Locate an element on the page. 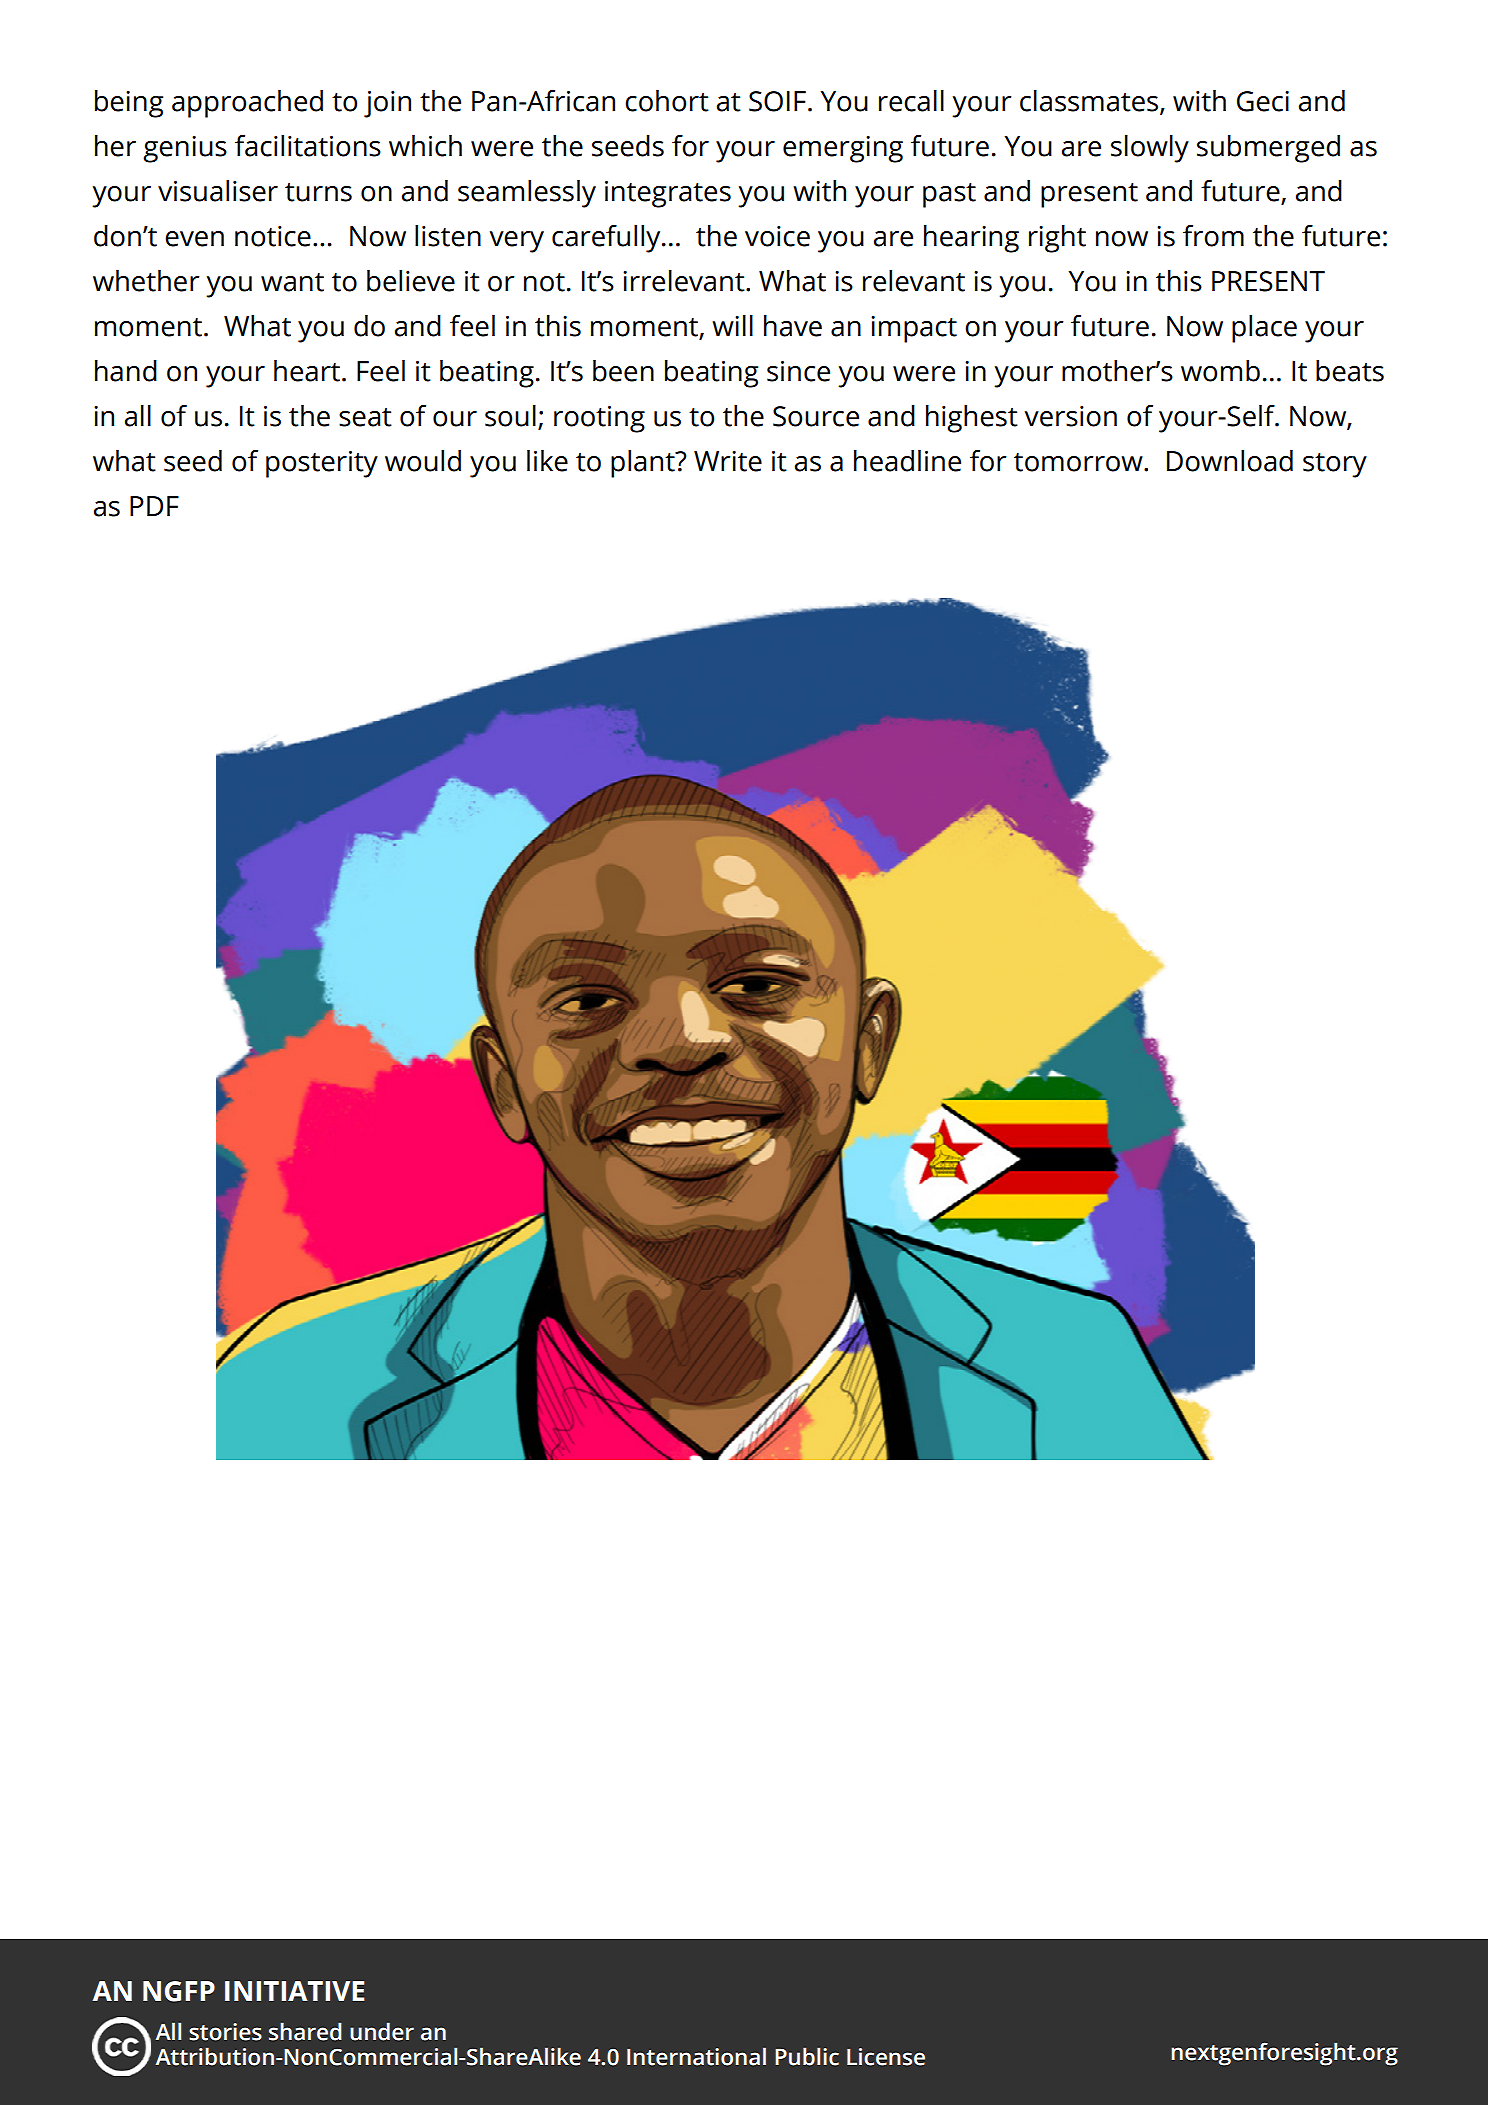 The width and height of the image is (1488, 2105). INITIATIVE is located at coordinates (294, 1991).
